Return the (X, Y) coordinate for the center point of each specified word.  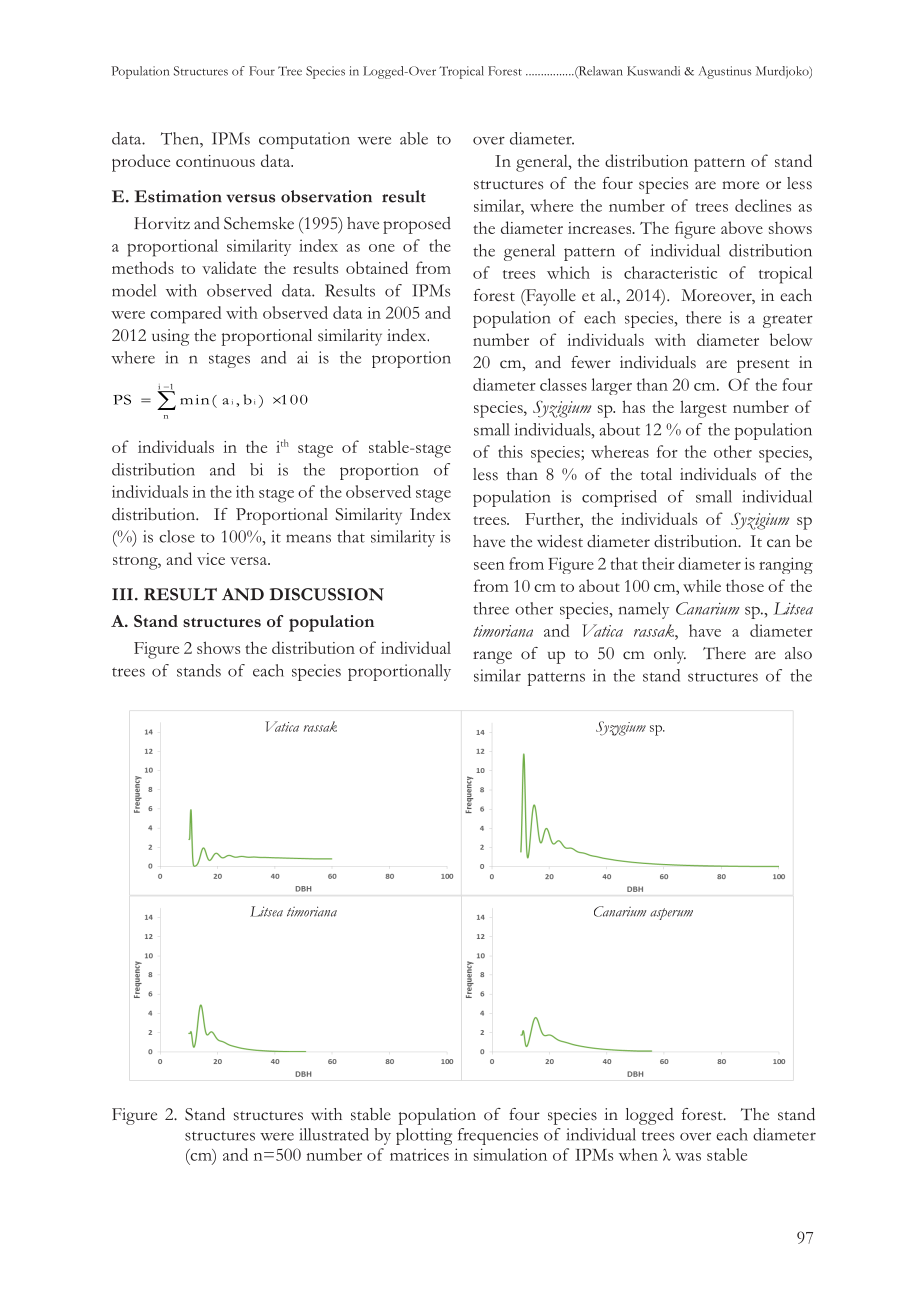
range (492, 657)
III (122, 594)
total (656, 474)
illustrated (334, 1134)
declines (763, 205)
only (670, 655)
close (177, 536)
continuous (215, 161)
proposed (417, 225)
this (510, 451)
